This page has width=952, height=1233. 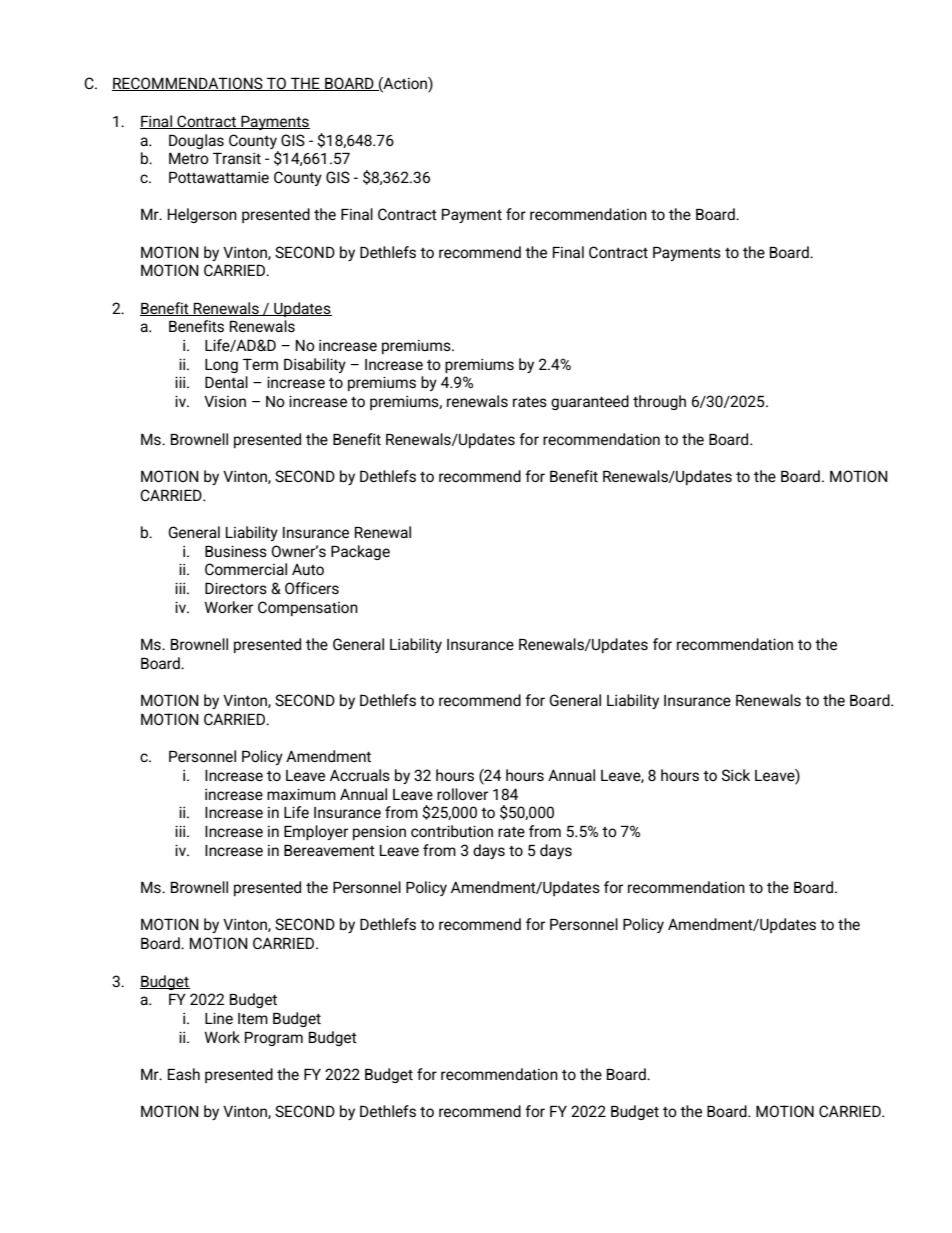 I want to click on guaranteed, so click(x=590, y=402).
